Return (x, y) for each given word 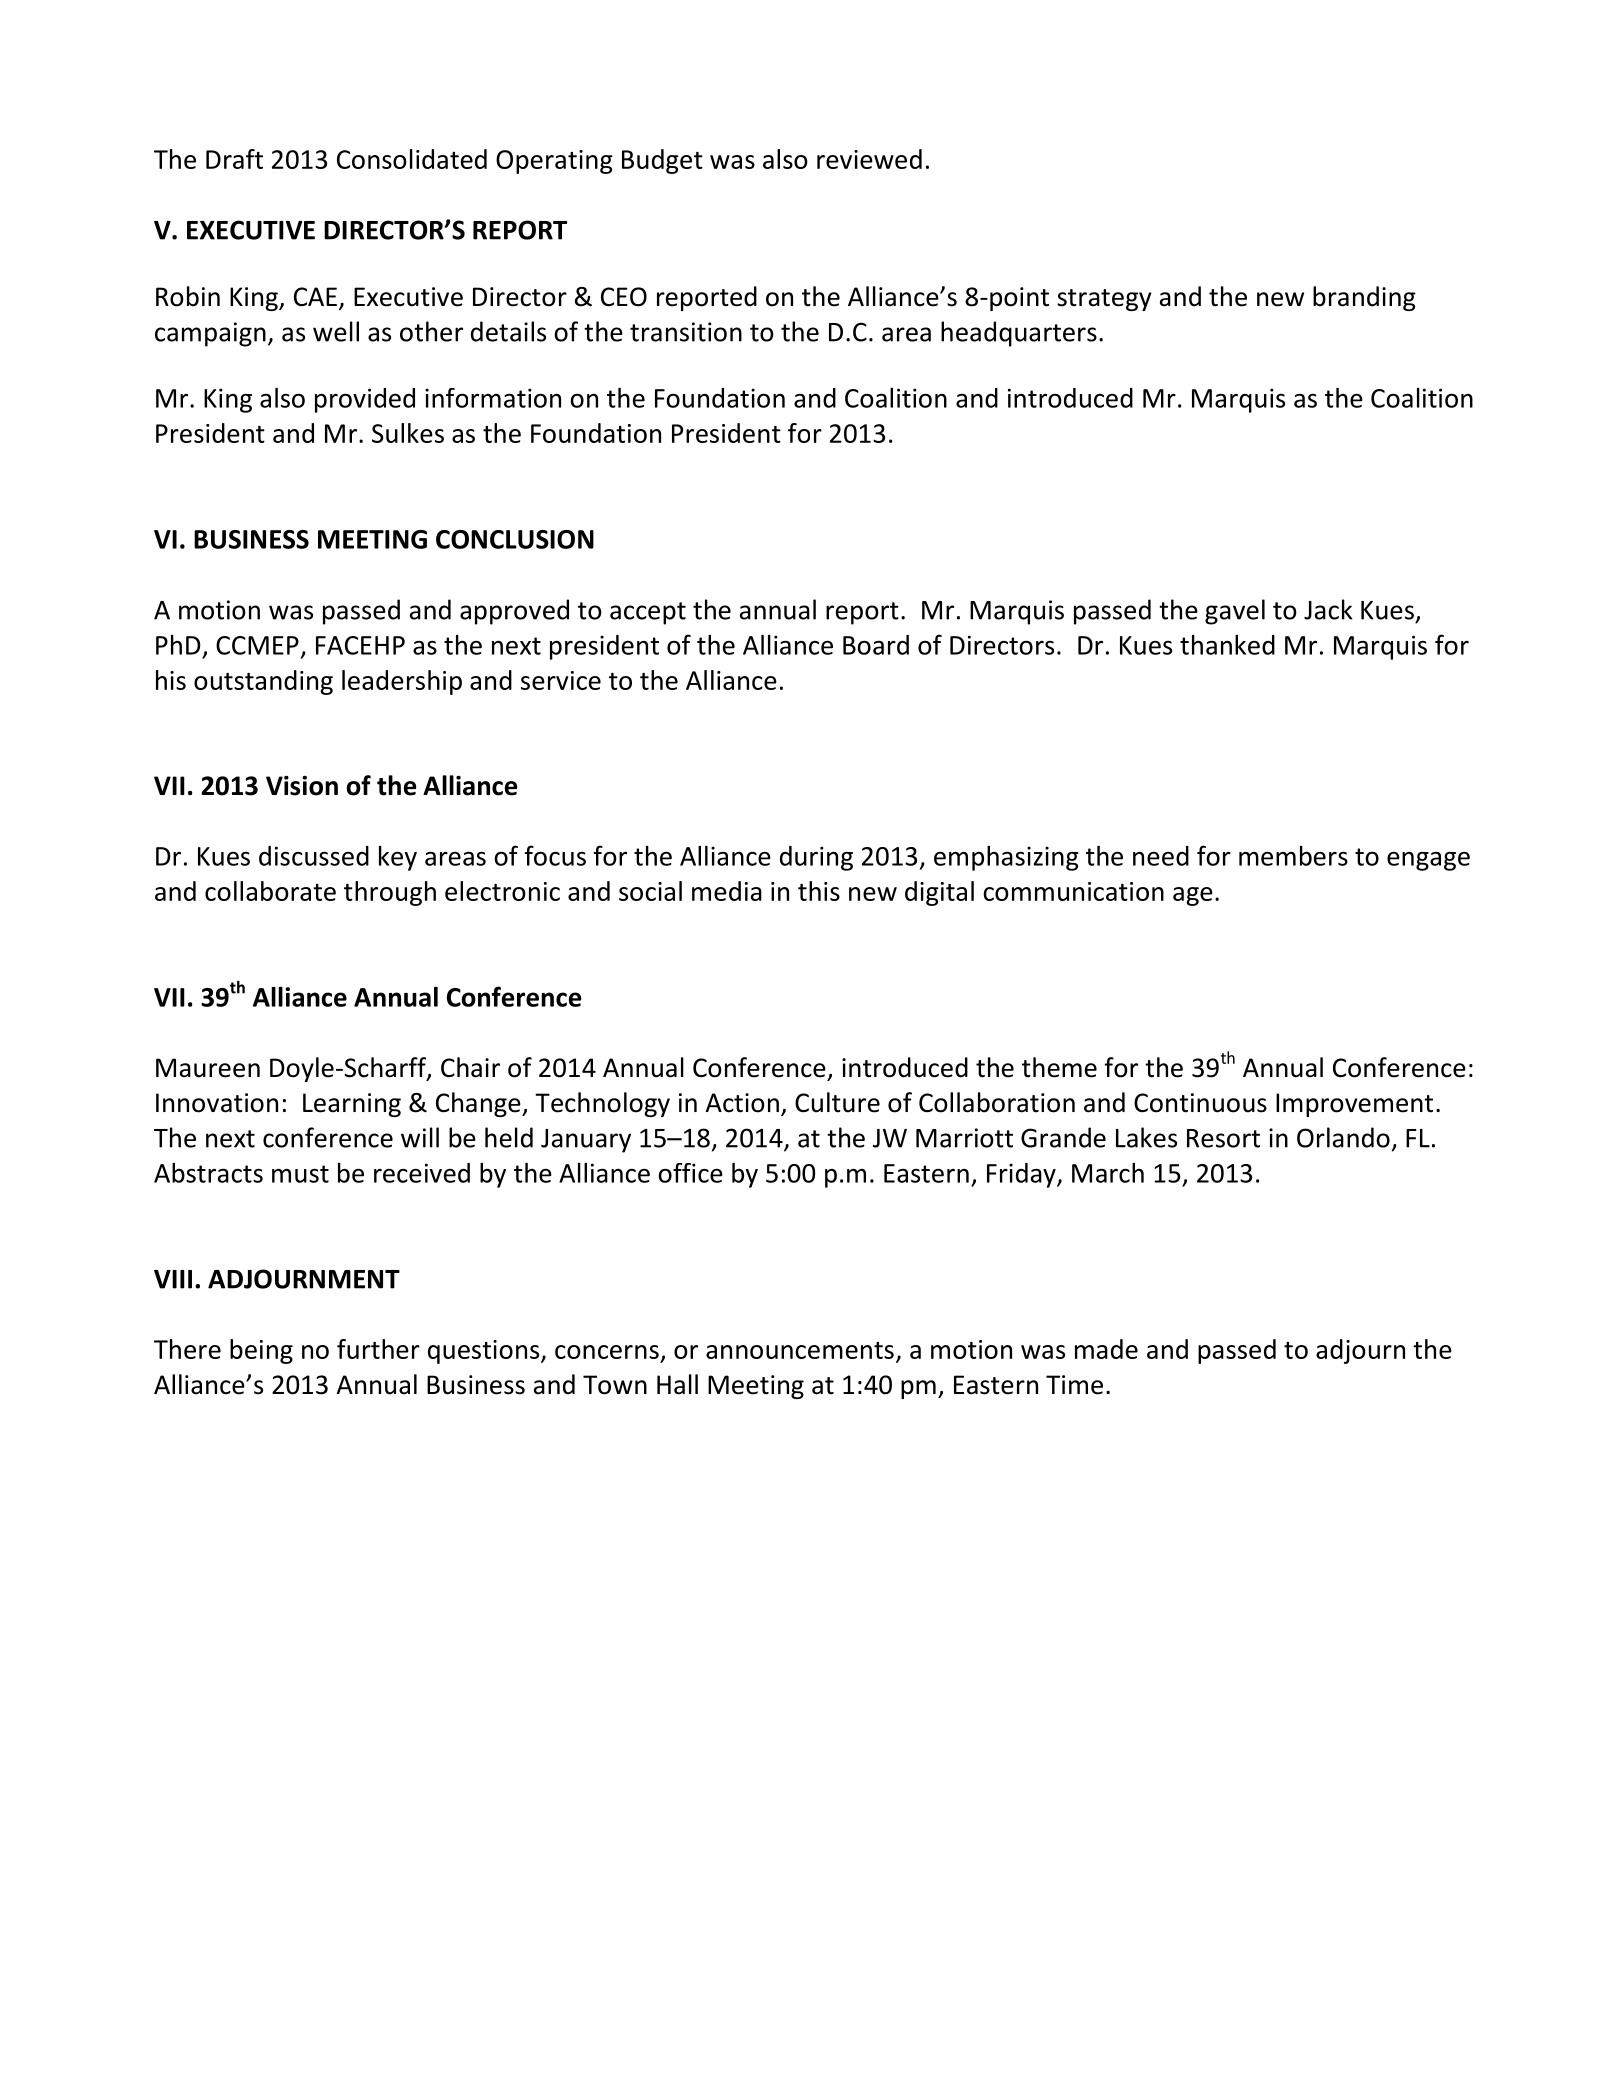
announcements (800, 1350)
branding (1364, 298)
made (1106, 1349)
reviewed (869, 159)
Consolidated (412, 159)
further (378, 1349)
